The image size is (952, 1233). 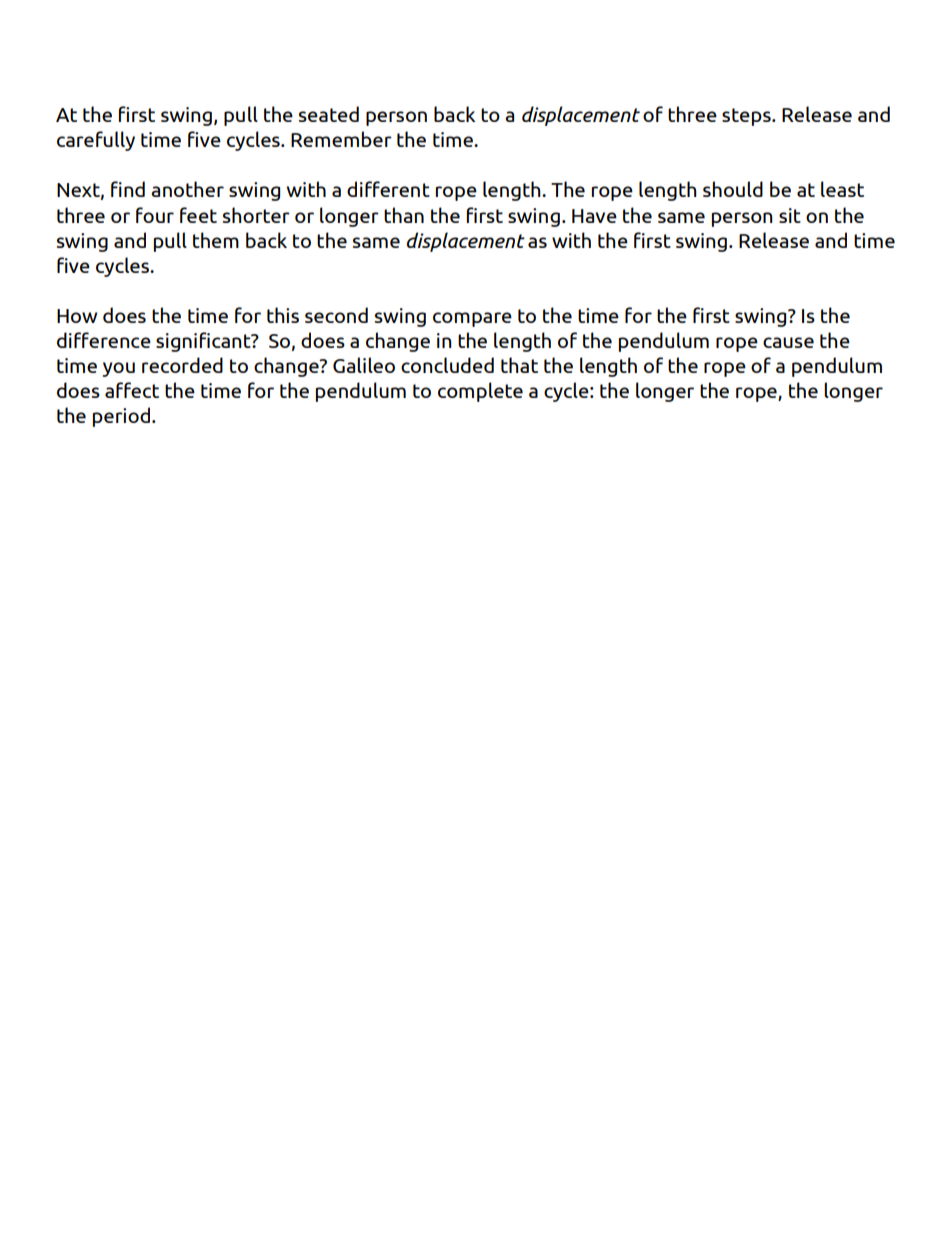 I want to click on How, so click(x=77, y=316).
